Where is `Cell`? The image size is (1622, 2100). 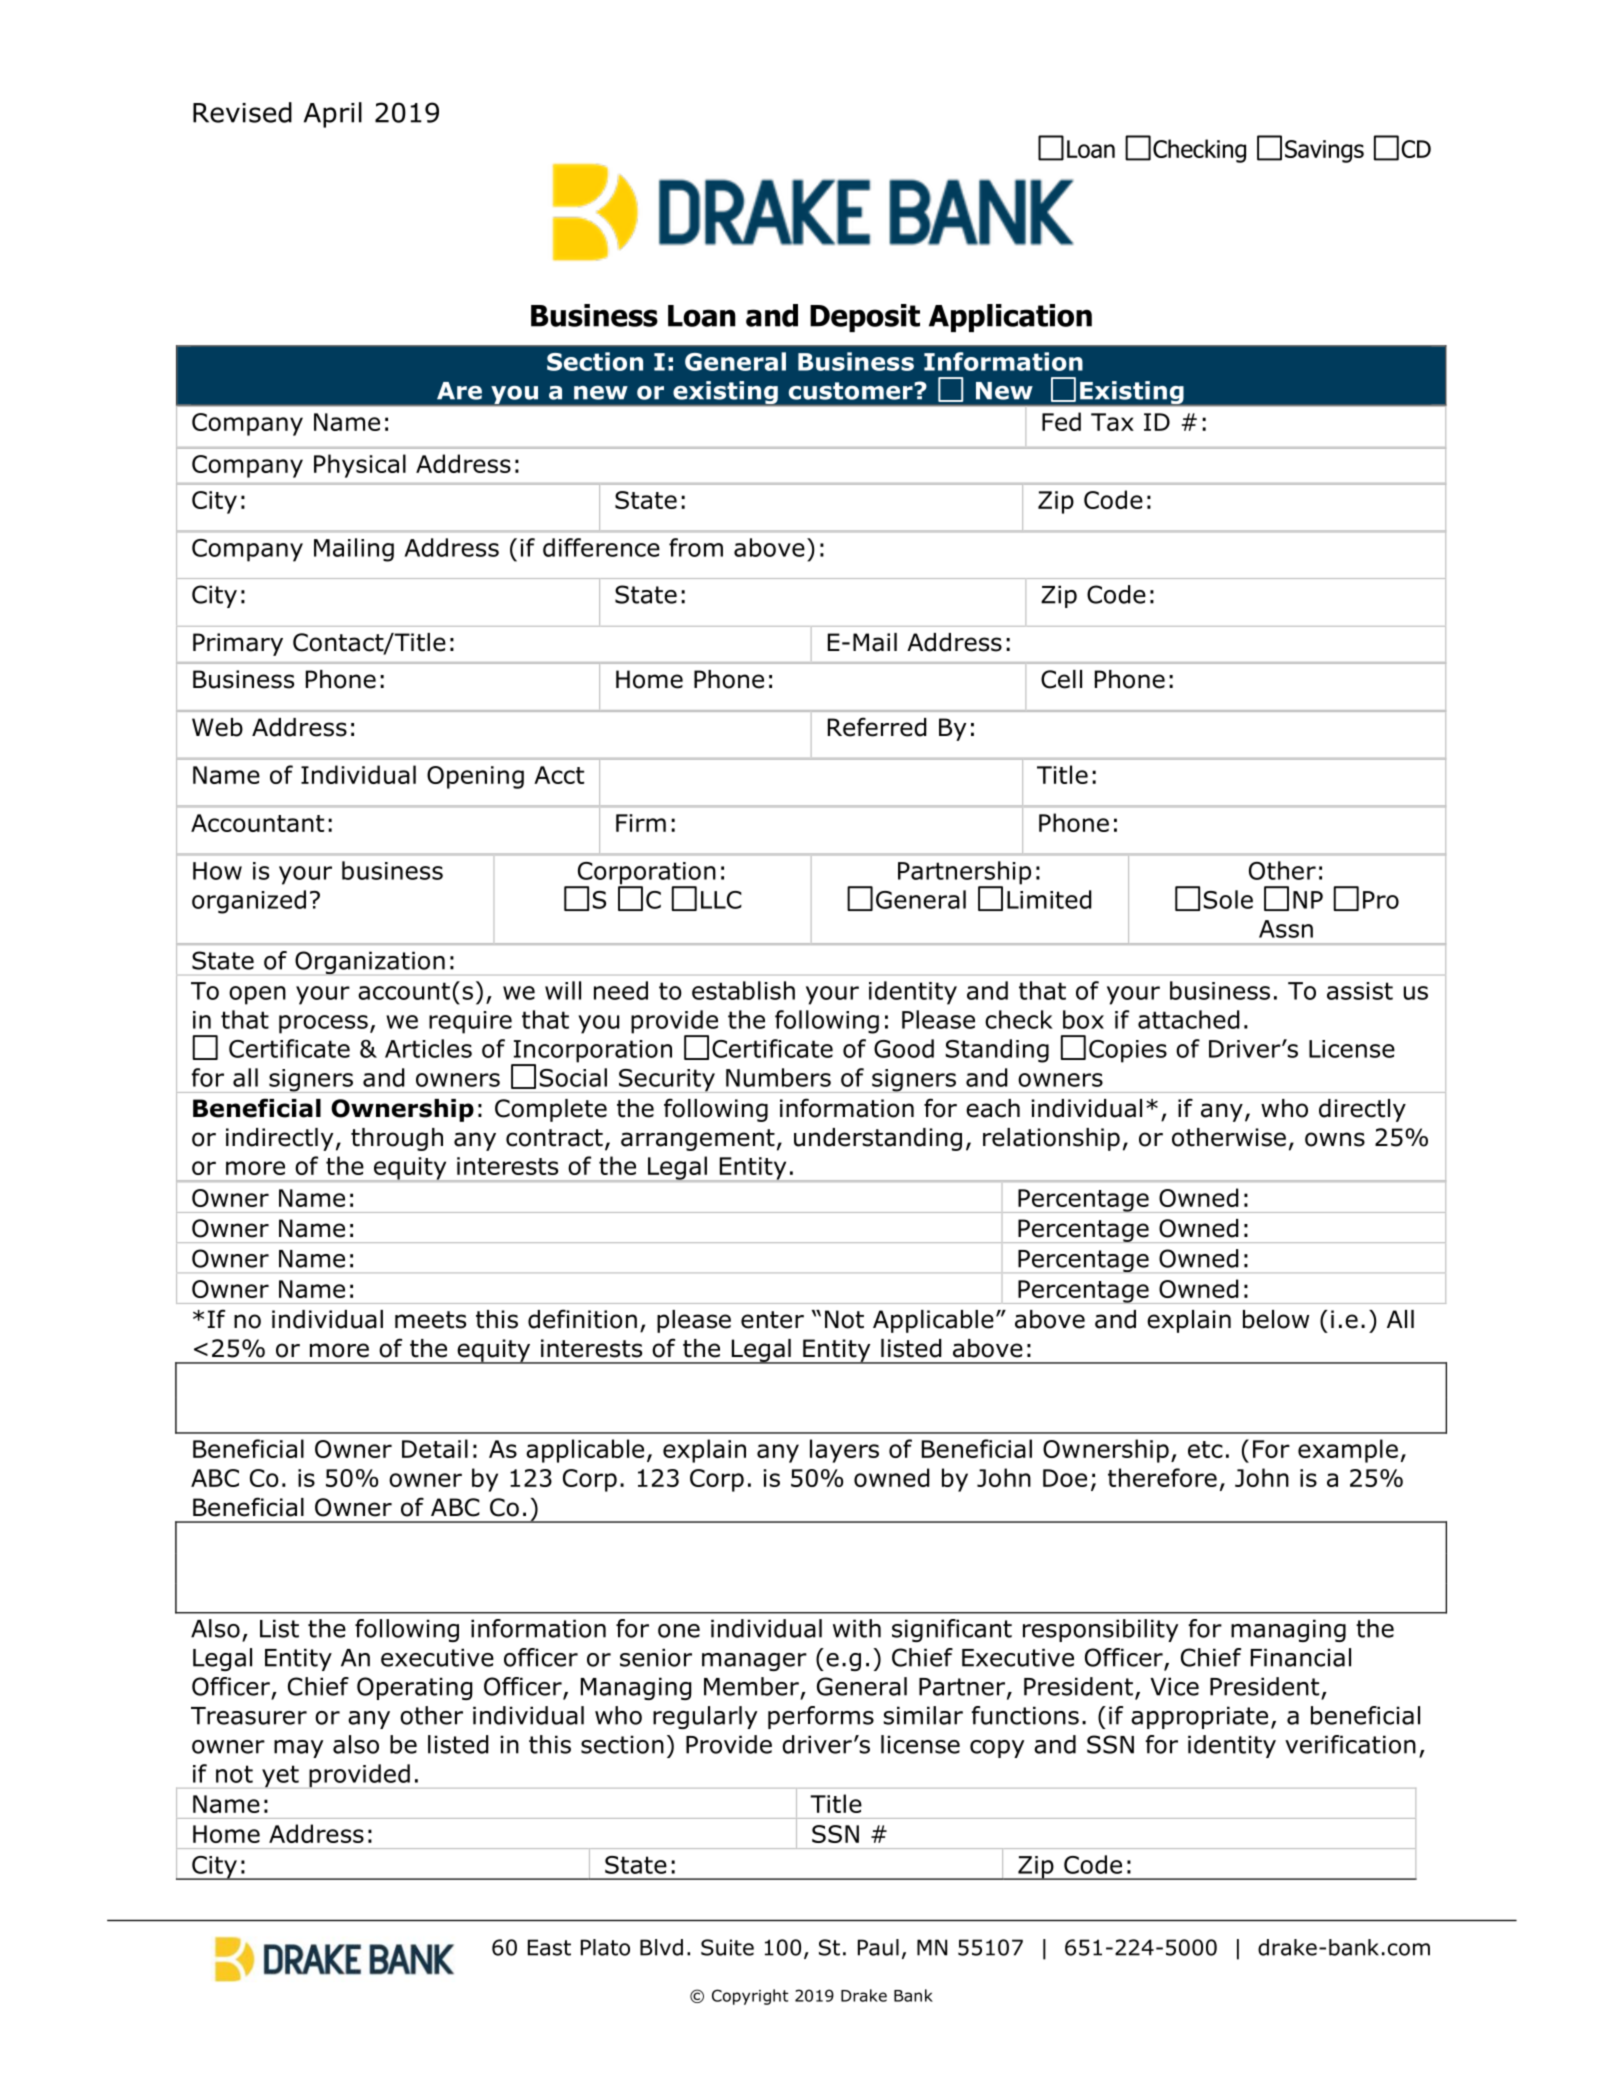
Cell is located at coordinates (1061, 679).
